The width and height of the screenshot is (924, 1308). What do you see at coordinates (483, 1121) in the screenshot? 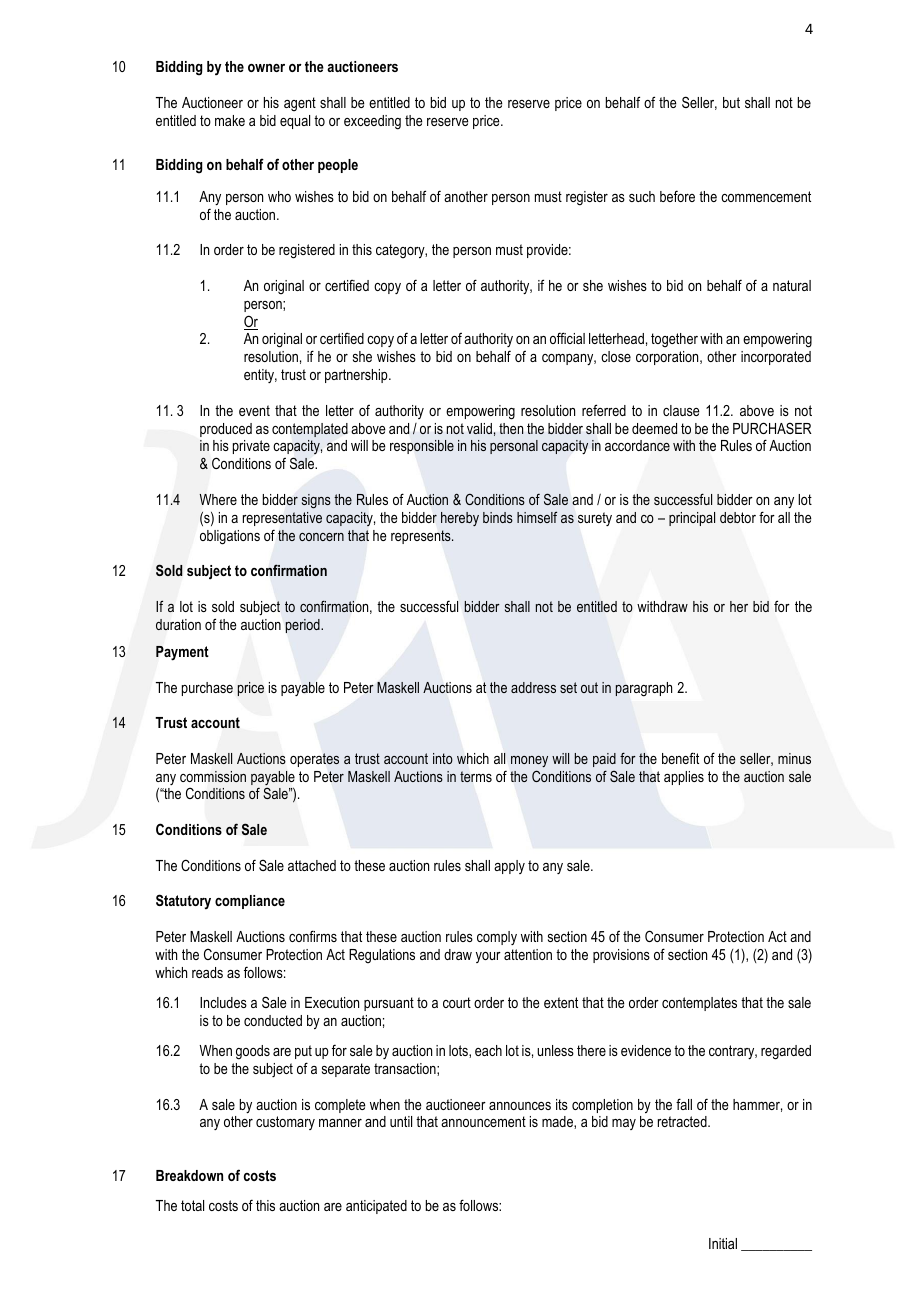
I see `announcement` at bounding box center [483, 1121].
